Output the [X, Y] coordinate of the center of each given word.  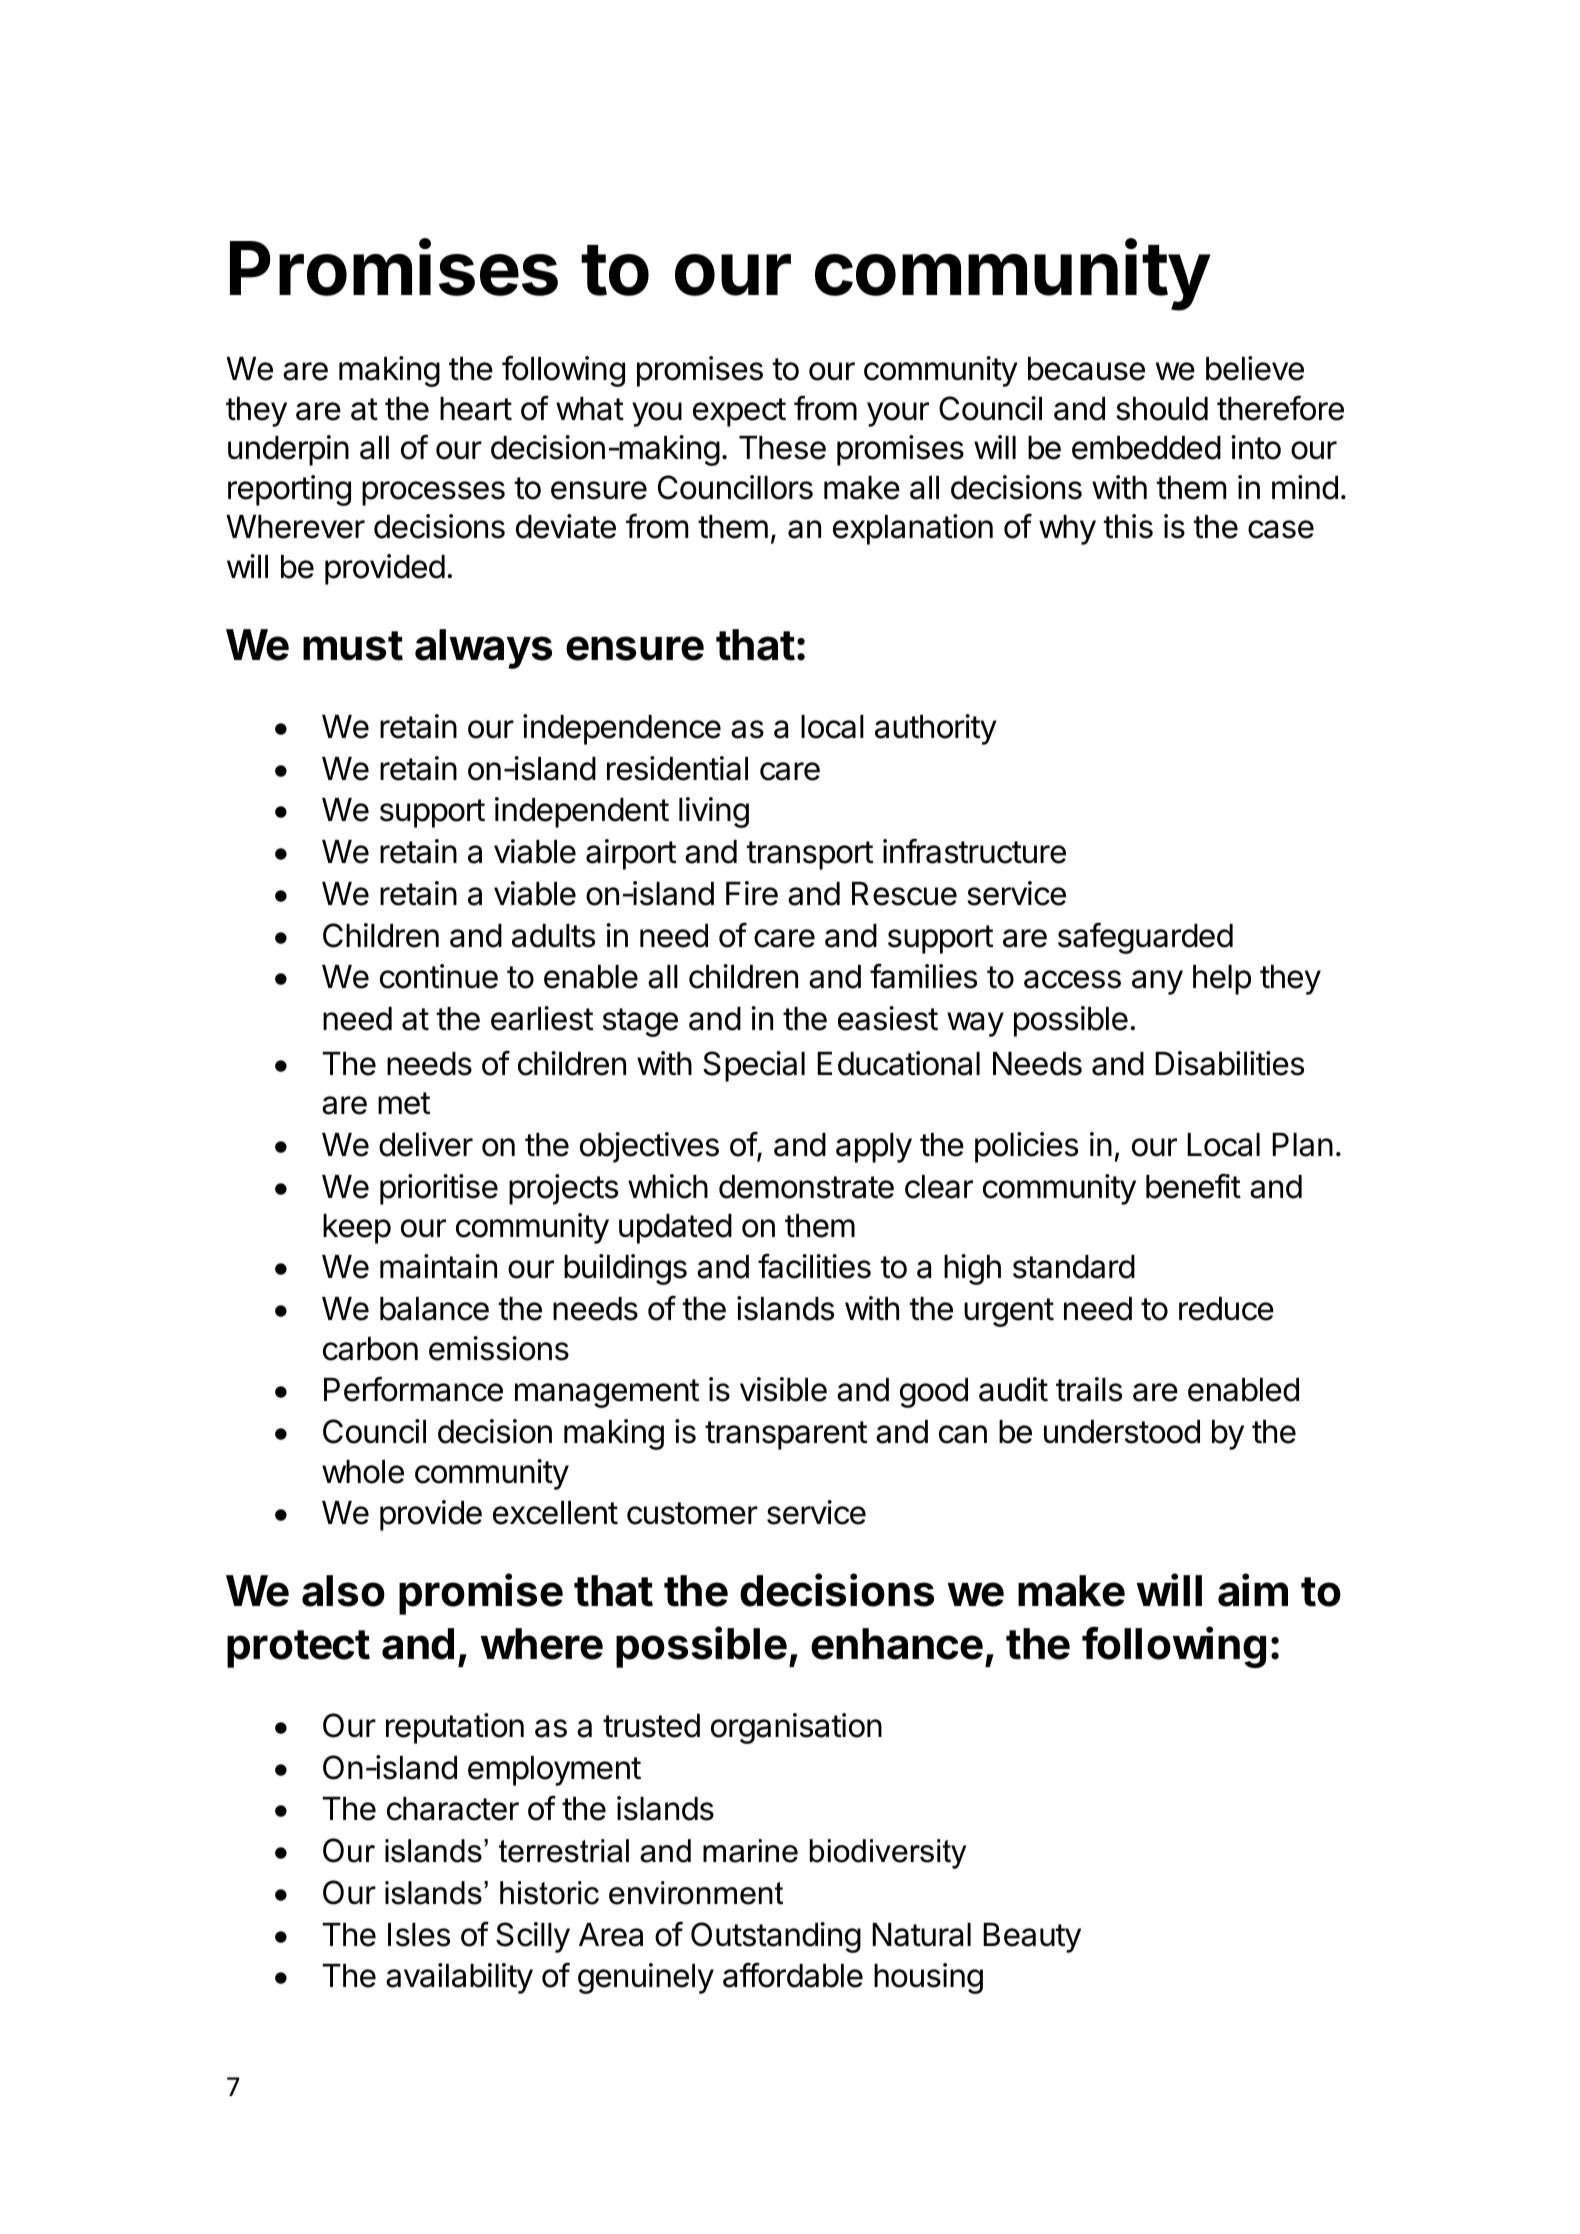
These [782, 448]
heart [476, 409]
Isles [419, 1935]
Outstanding [776, 1937]
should [1162, 409]
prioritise [439, 1189]
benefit [1193, 1186]
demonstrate [806, 1187]
